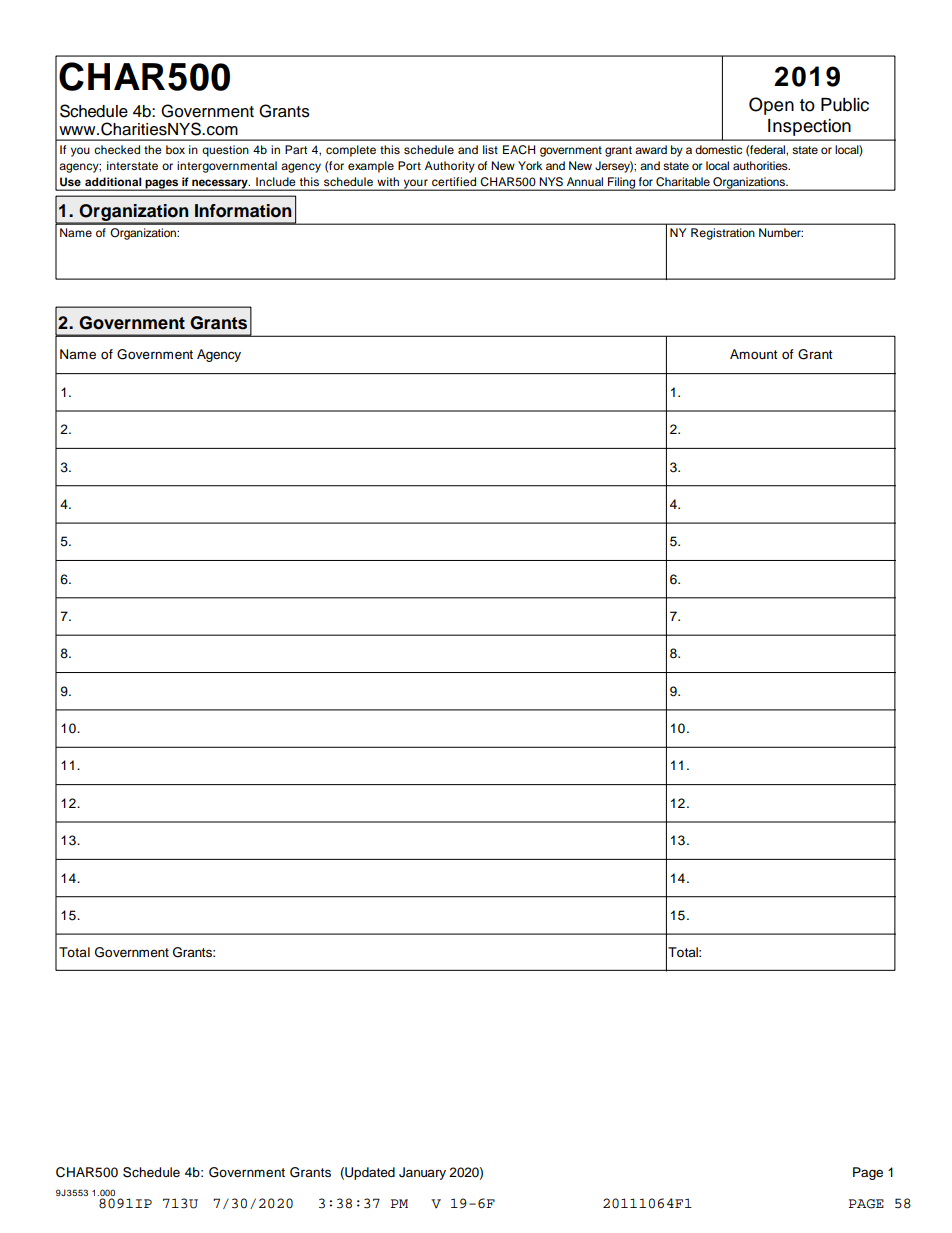  I want to click on Information, so click(243, 211).
